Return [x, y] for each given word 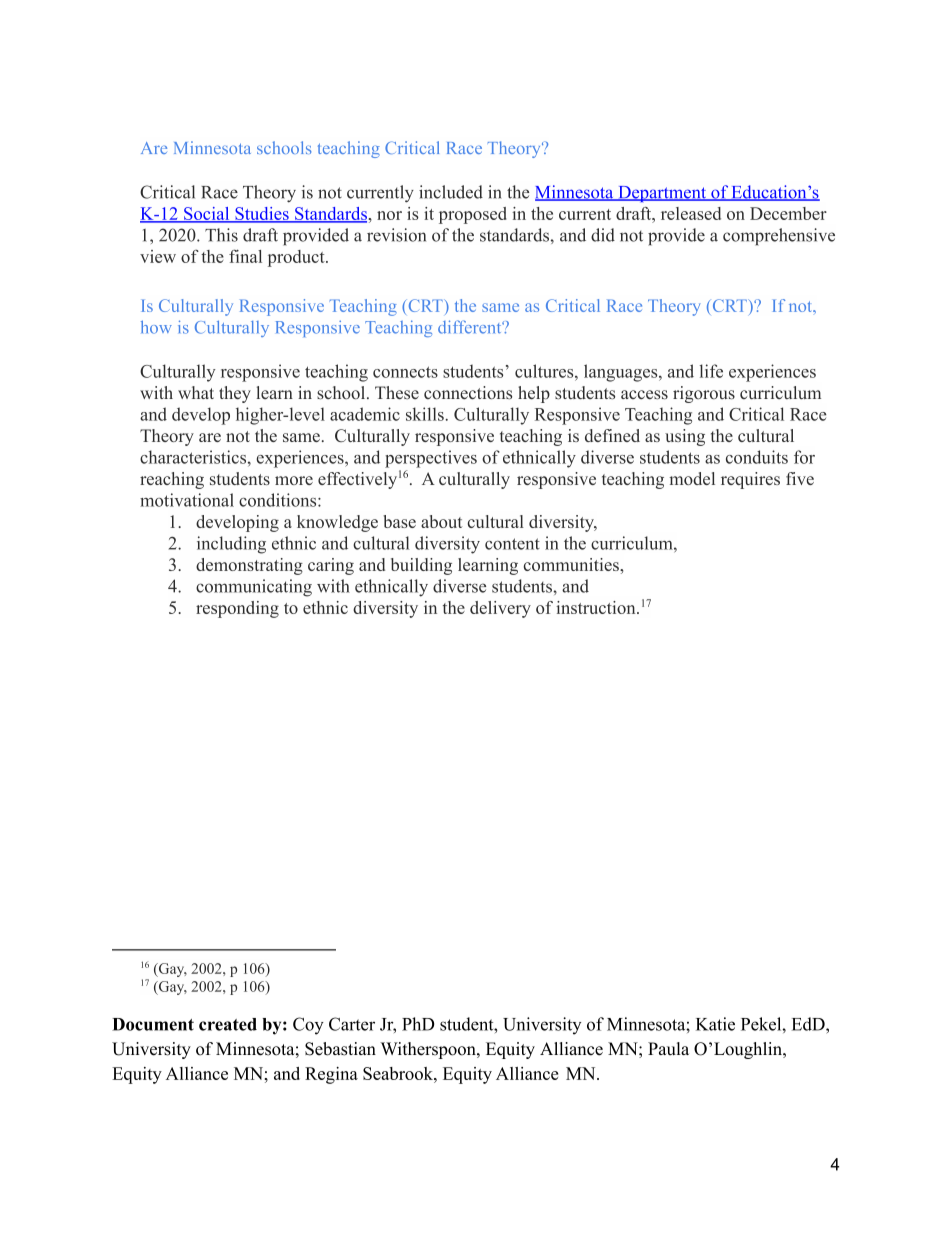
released [691, 213]
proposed [473, 215]
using [685, 437]
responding [237, 609]
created [228, 1024]
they [235, 394]
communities [572, 564]
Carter [352, 1024]
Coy [308, 1026]
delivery [500, 609]
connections [468, 393]
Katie [715, 1024]
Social [207, 214]
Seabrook [399, 1073]
